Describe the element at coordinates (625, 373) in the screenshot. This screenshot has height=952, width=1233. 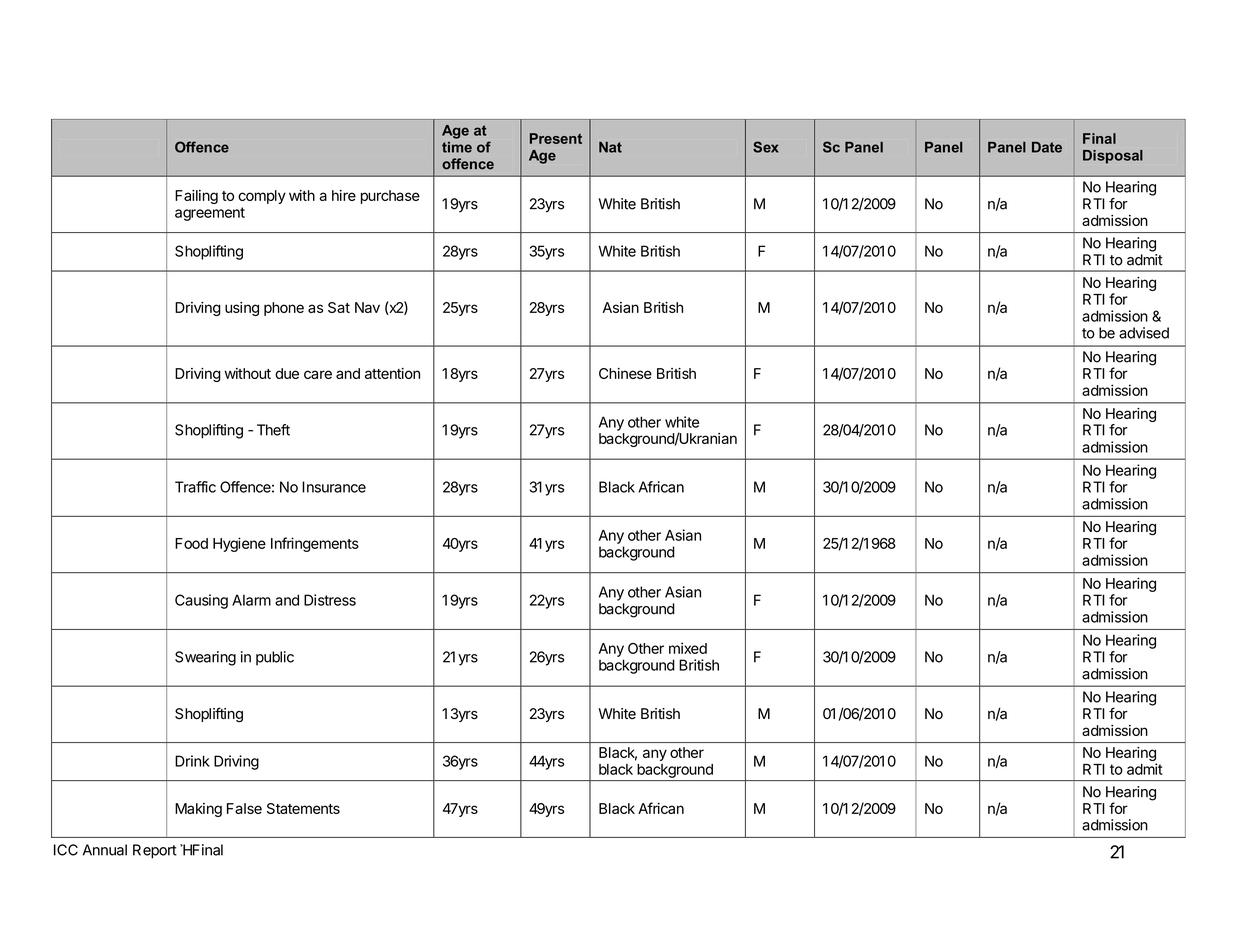
I see `Chinese` at that location.
